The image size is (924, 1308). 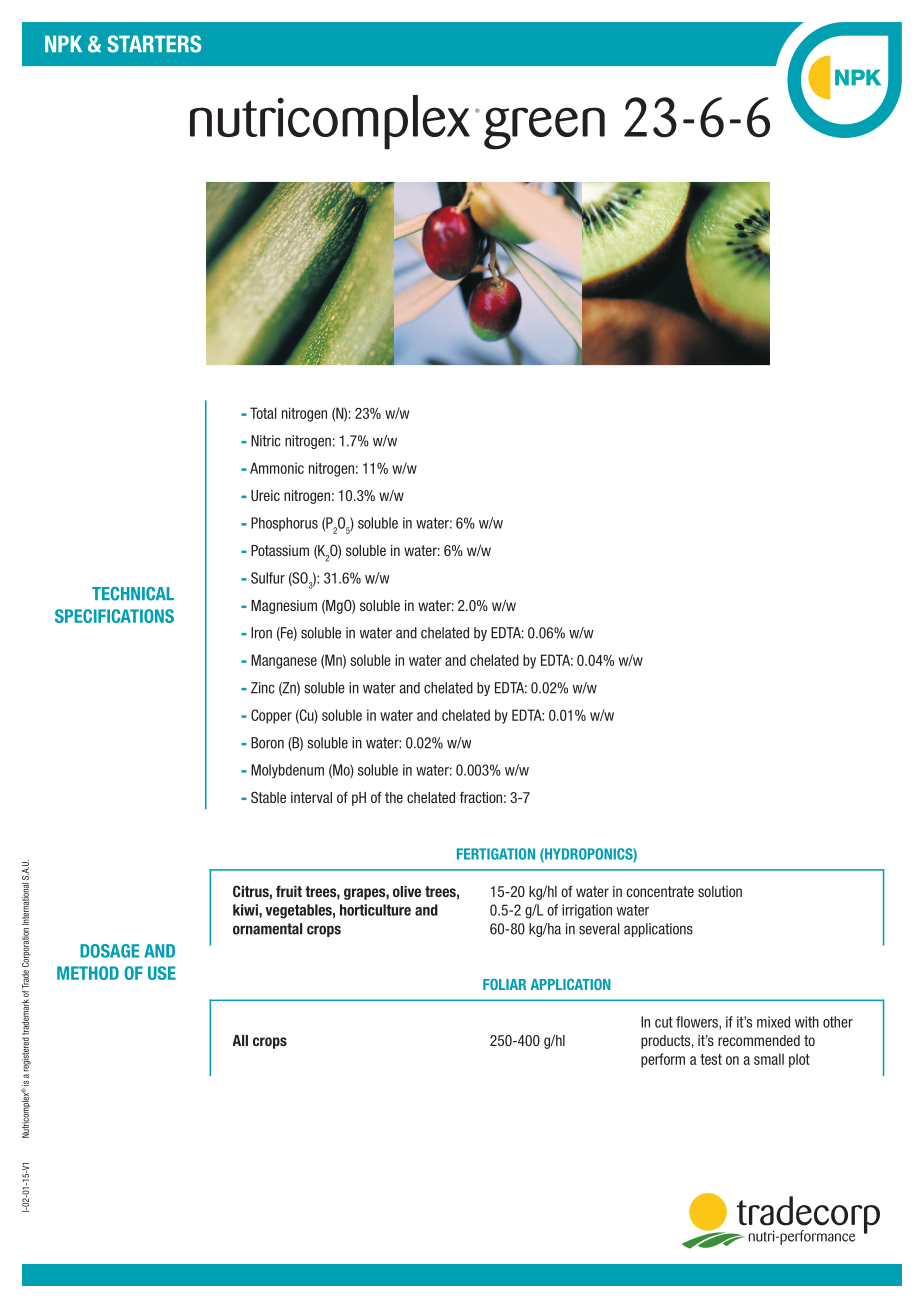 What do you see at coordinates (720, 891) in the screenshot?
I see `solution` at bounding box center [720, 891].
